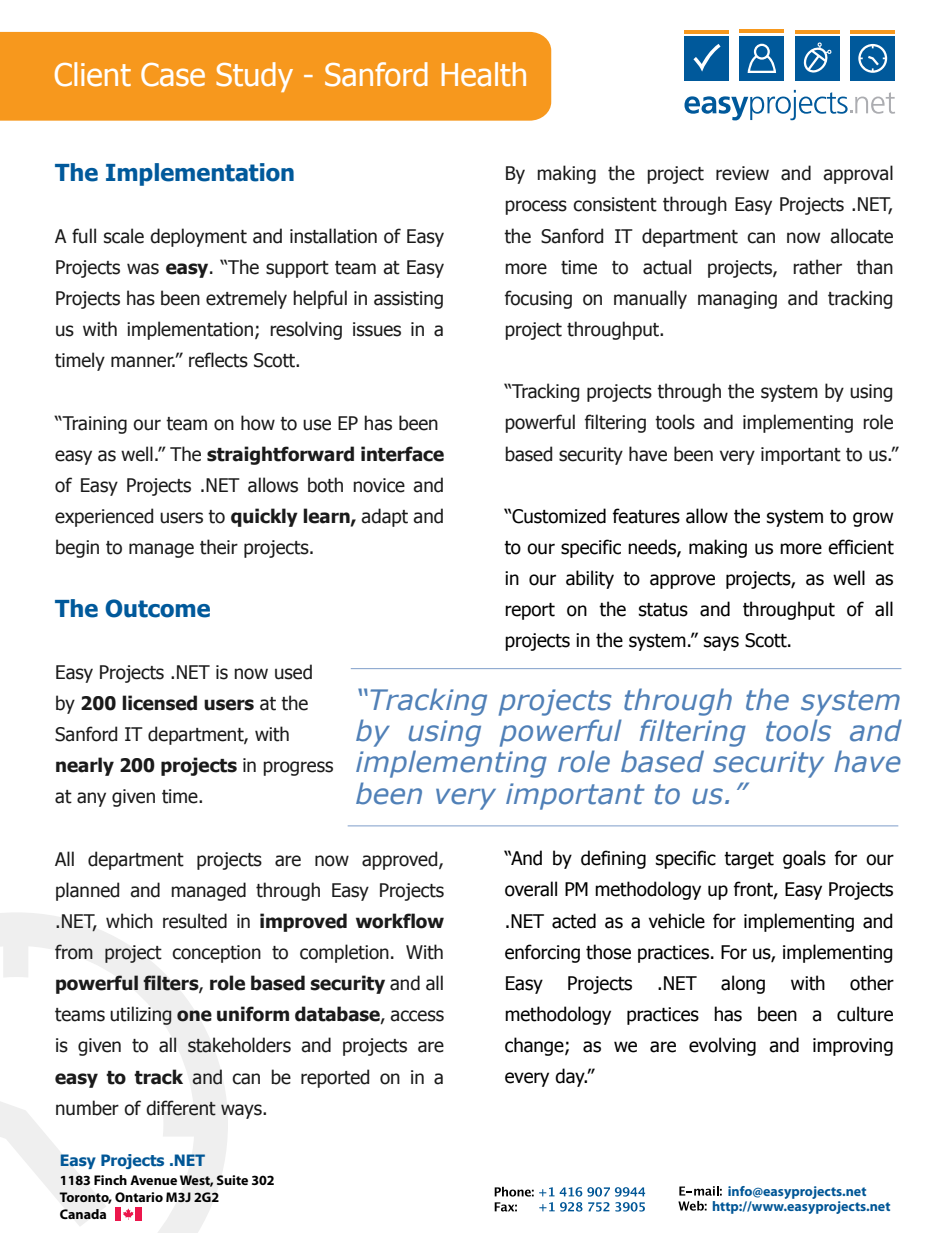 This screenshot has height=1233, width=952. I want to click on says, so click(721, 643).
